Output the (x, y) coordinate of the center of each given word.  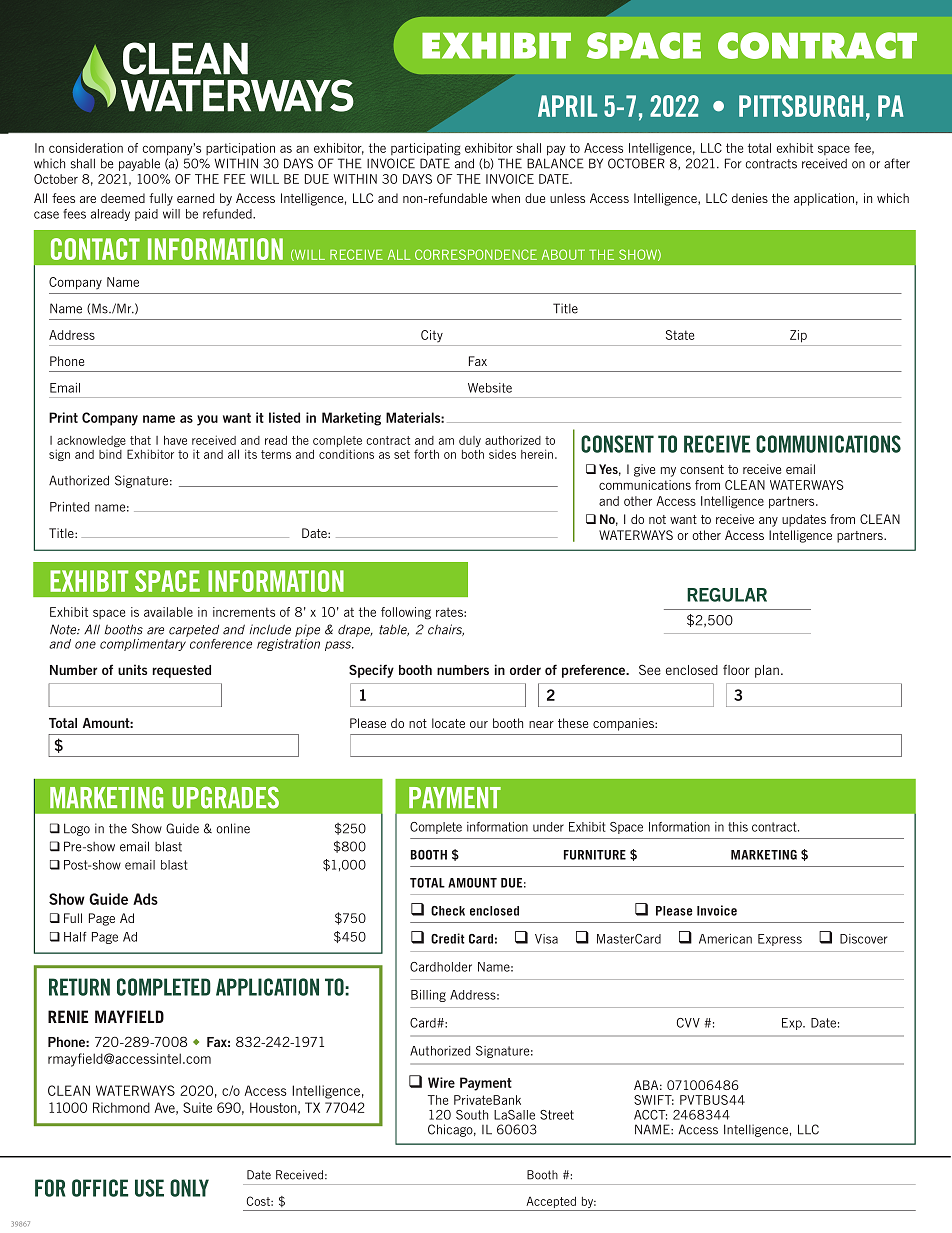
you (207, 420)
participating (426, 149)
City (432, 336)
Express (780, 940)
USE (149, 1188)
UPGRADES (225, 797)
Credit (448, 938)
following (406, 613)
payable (139, 164)
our (479, 724)
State (680, 335)
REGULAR (727, 595)
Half (75, 937)
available (168, 612)
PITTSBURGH (801, 106)
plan (767, 671)
